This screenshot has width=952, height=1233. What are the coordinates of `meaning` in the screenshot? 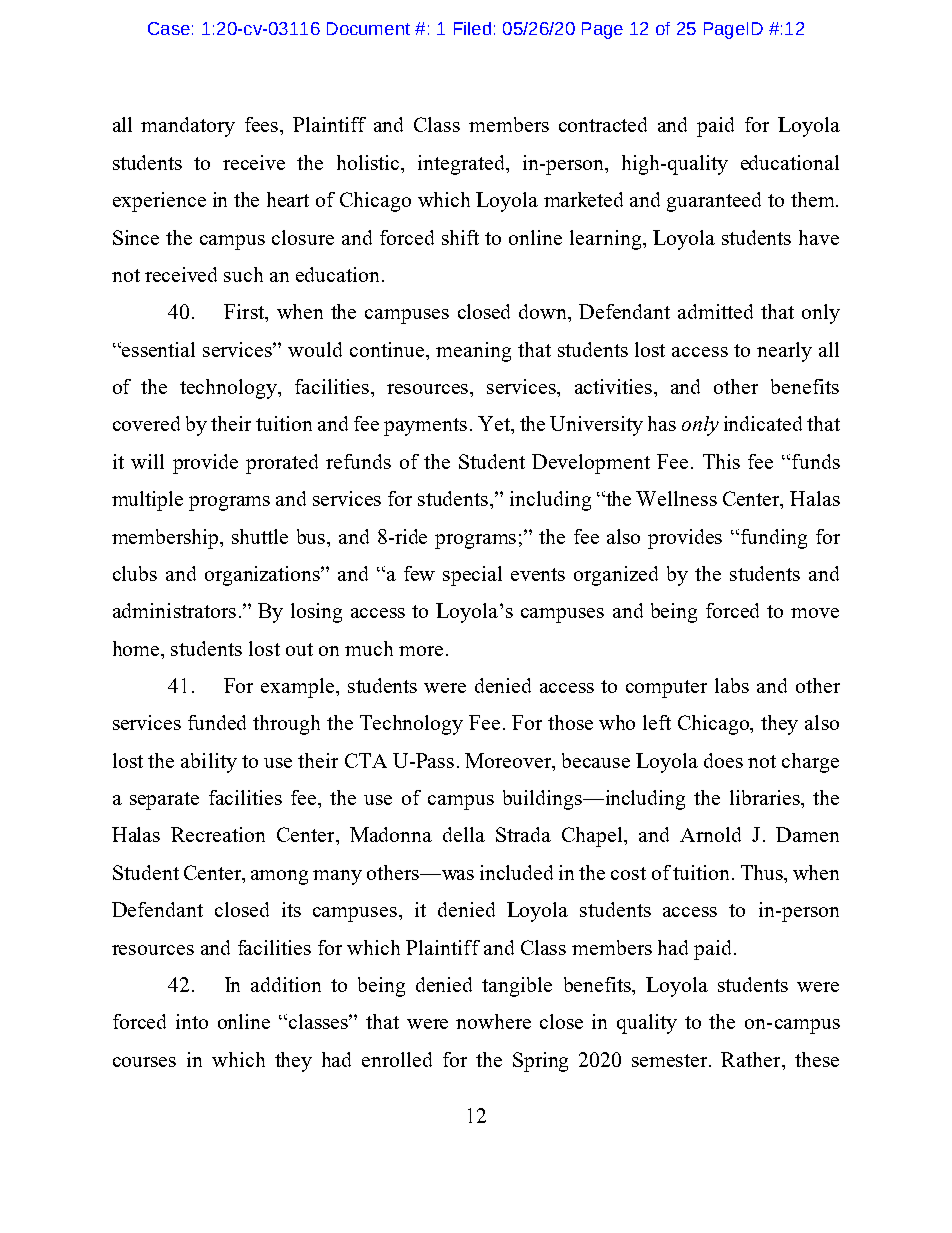 It's located at (473, 352).
